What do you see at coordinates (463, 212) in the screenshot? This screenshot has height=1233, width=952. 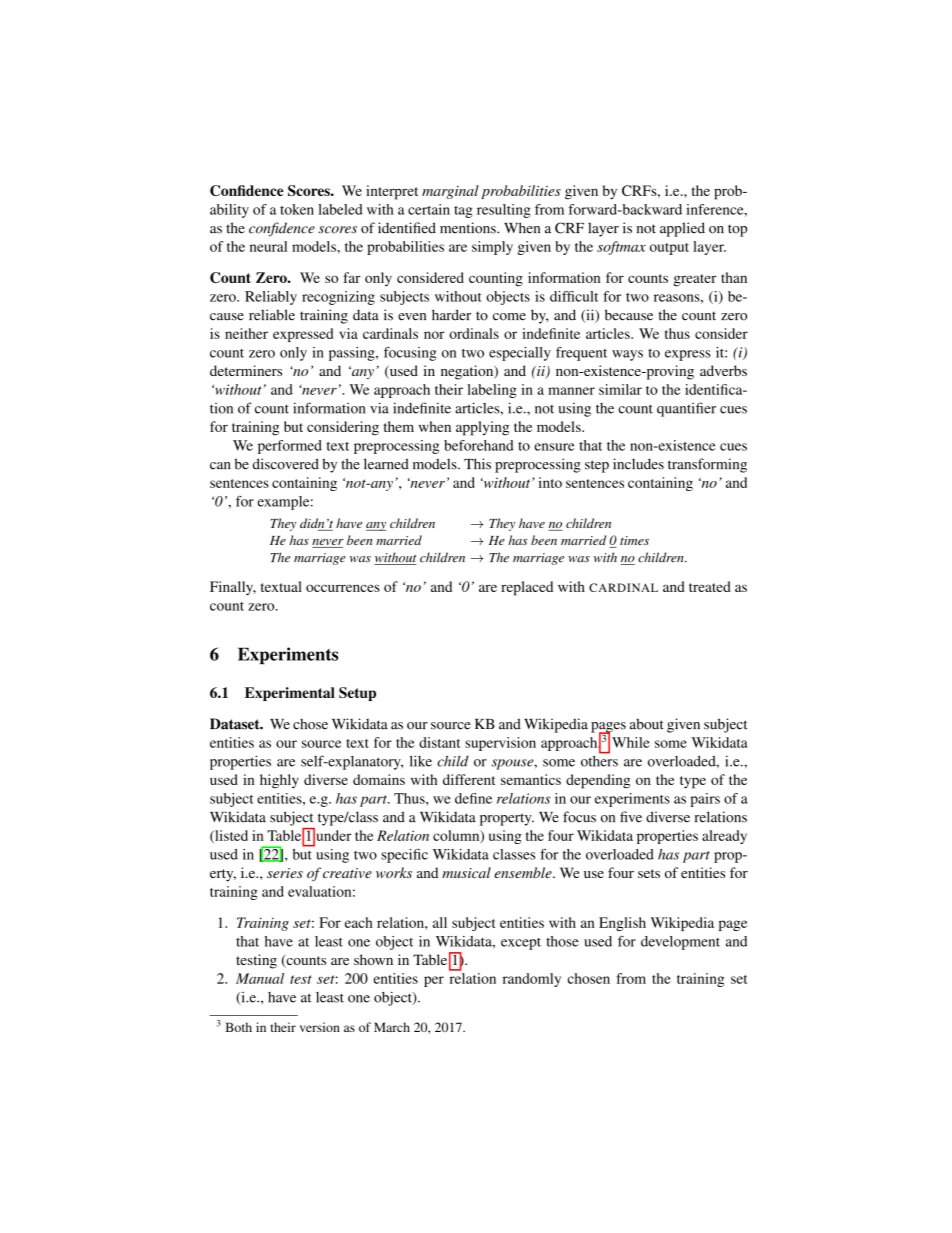 I see `tag` at bounding box center [463, 212].
